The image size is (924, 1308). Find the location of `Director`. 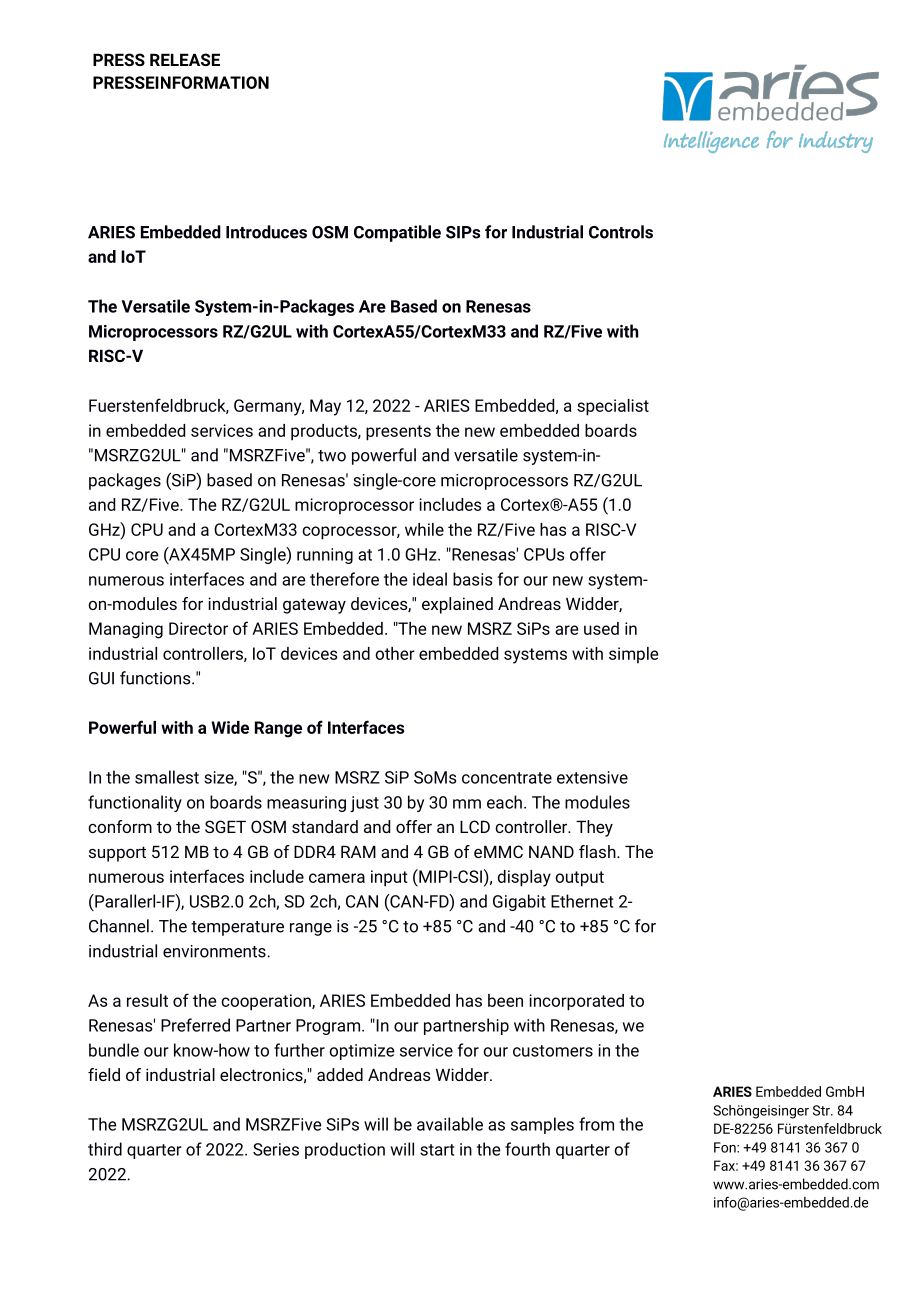

Director is located at coordinates (198, 628).
